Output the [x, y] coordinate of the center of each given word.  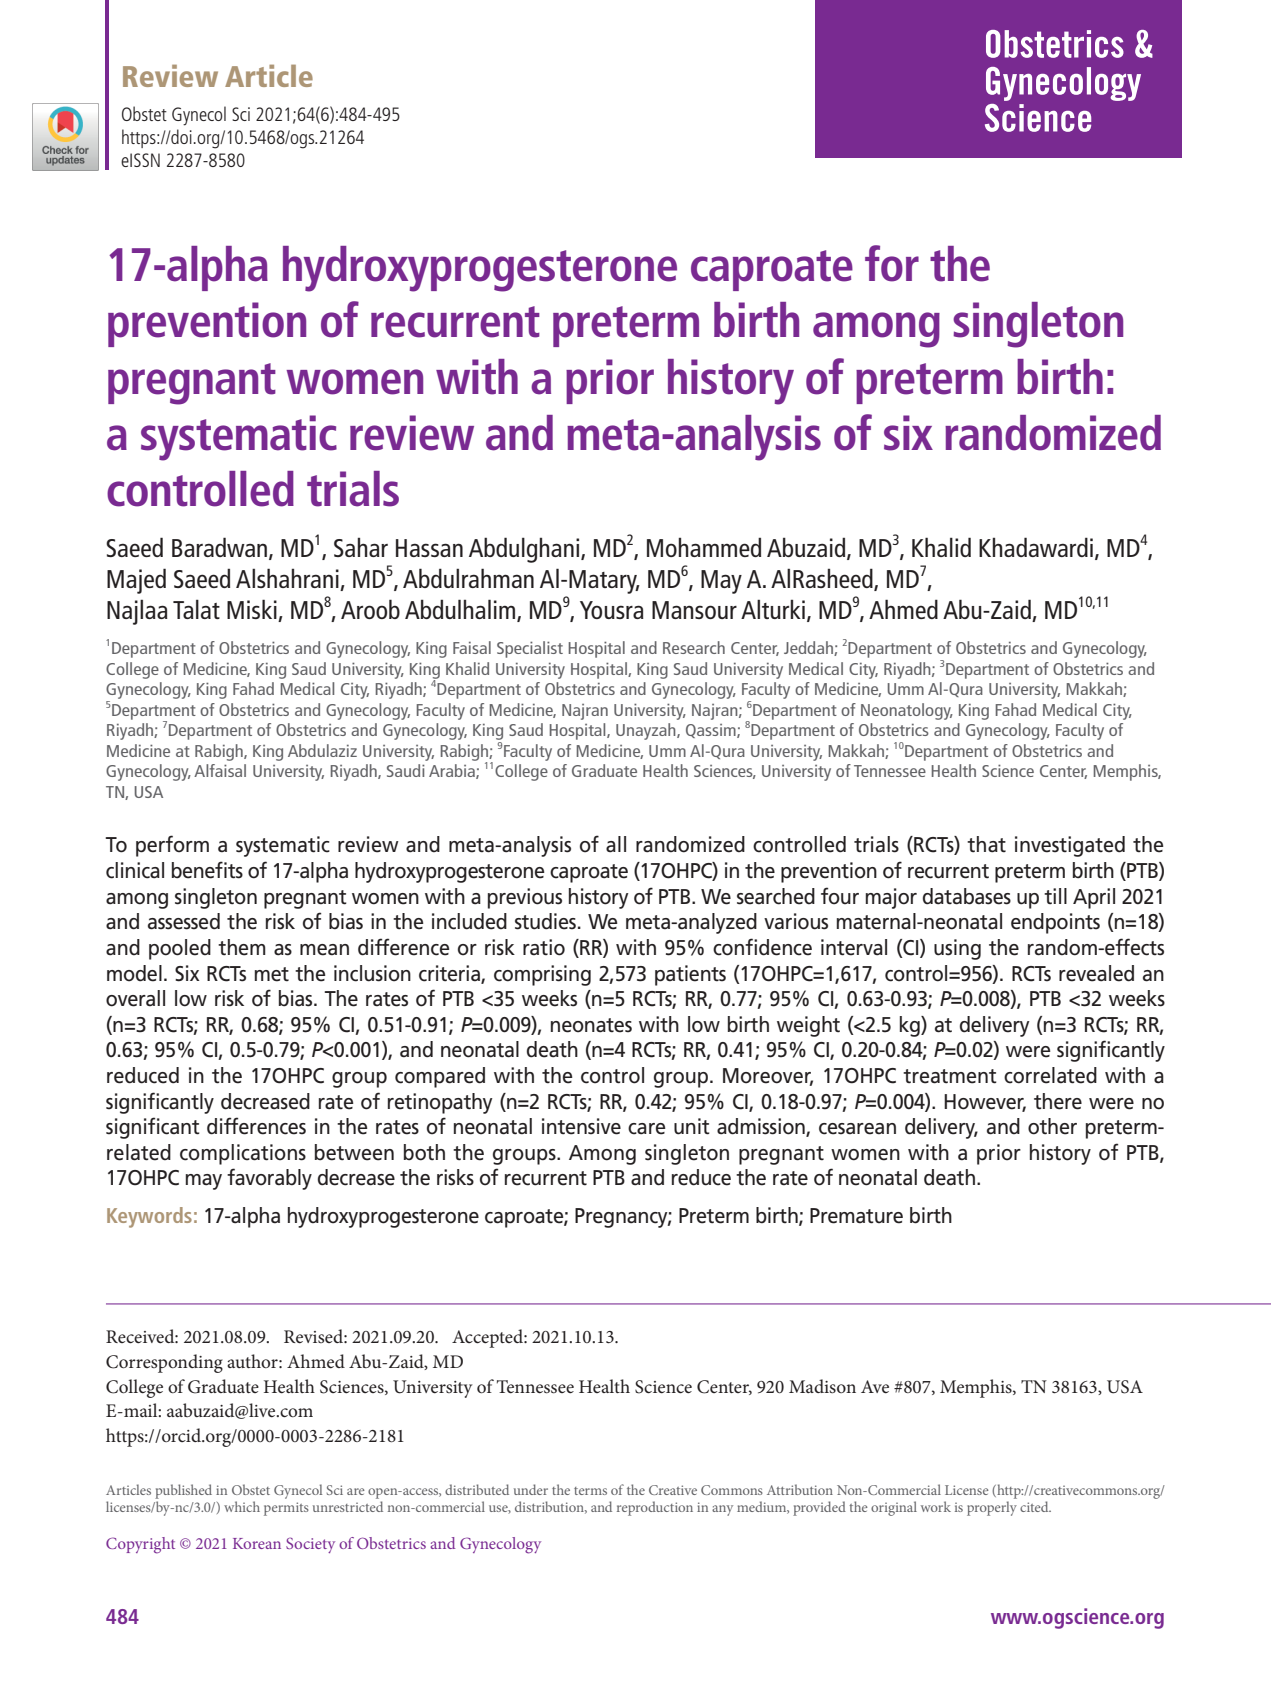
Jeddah [809, 648]
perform [172, 846]
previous [525, 898]
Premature [856, 1216]
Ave [875, 1387]
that [986, 844]
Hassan [429, 548]
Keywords [149, 1217]
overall [135, 998]
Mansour [694, 610]
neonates [591, 1025]
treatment [950, 1076]
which [242, 1506]
